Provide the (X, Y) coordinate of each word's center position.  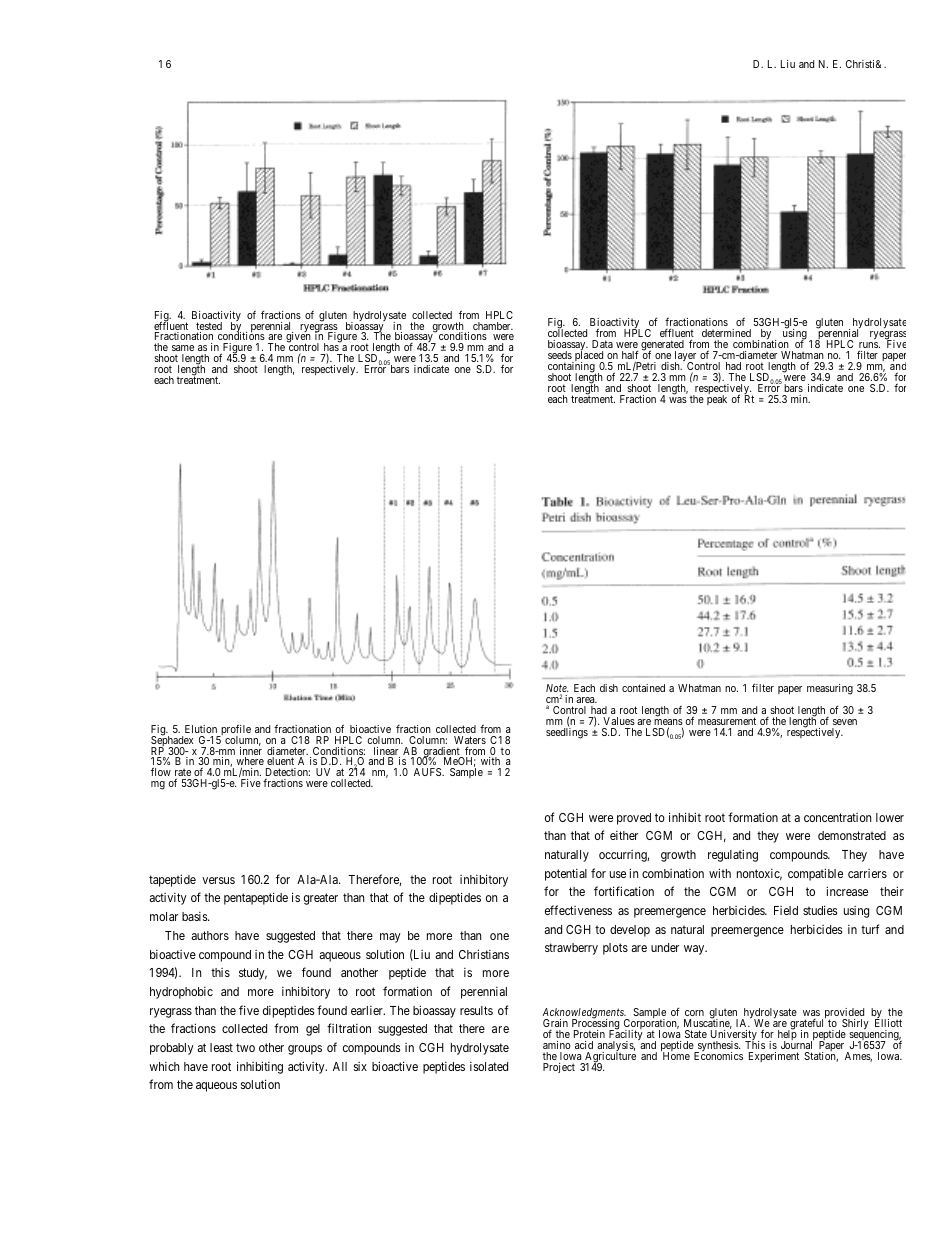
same (183, 348)
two (245, 1047)
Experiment (774, 1057)
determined (726, 333)
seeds (560, 355)
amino (557, 1045)
